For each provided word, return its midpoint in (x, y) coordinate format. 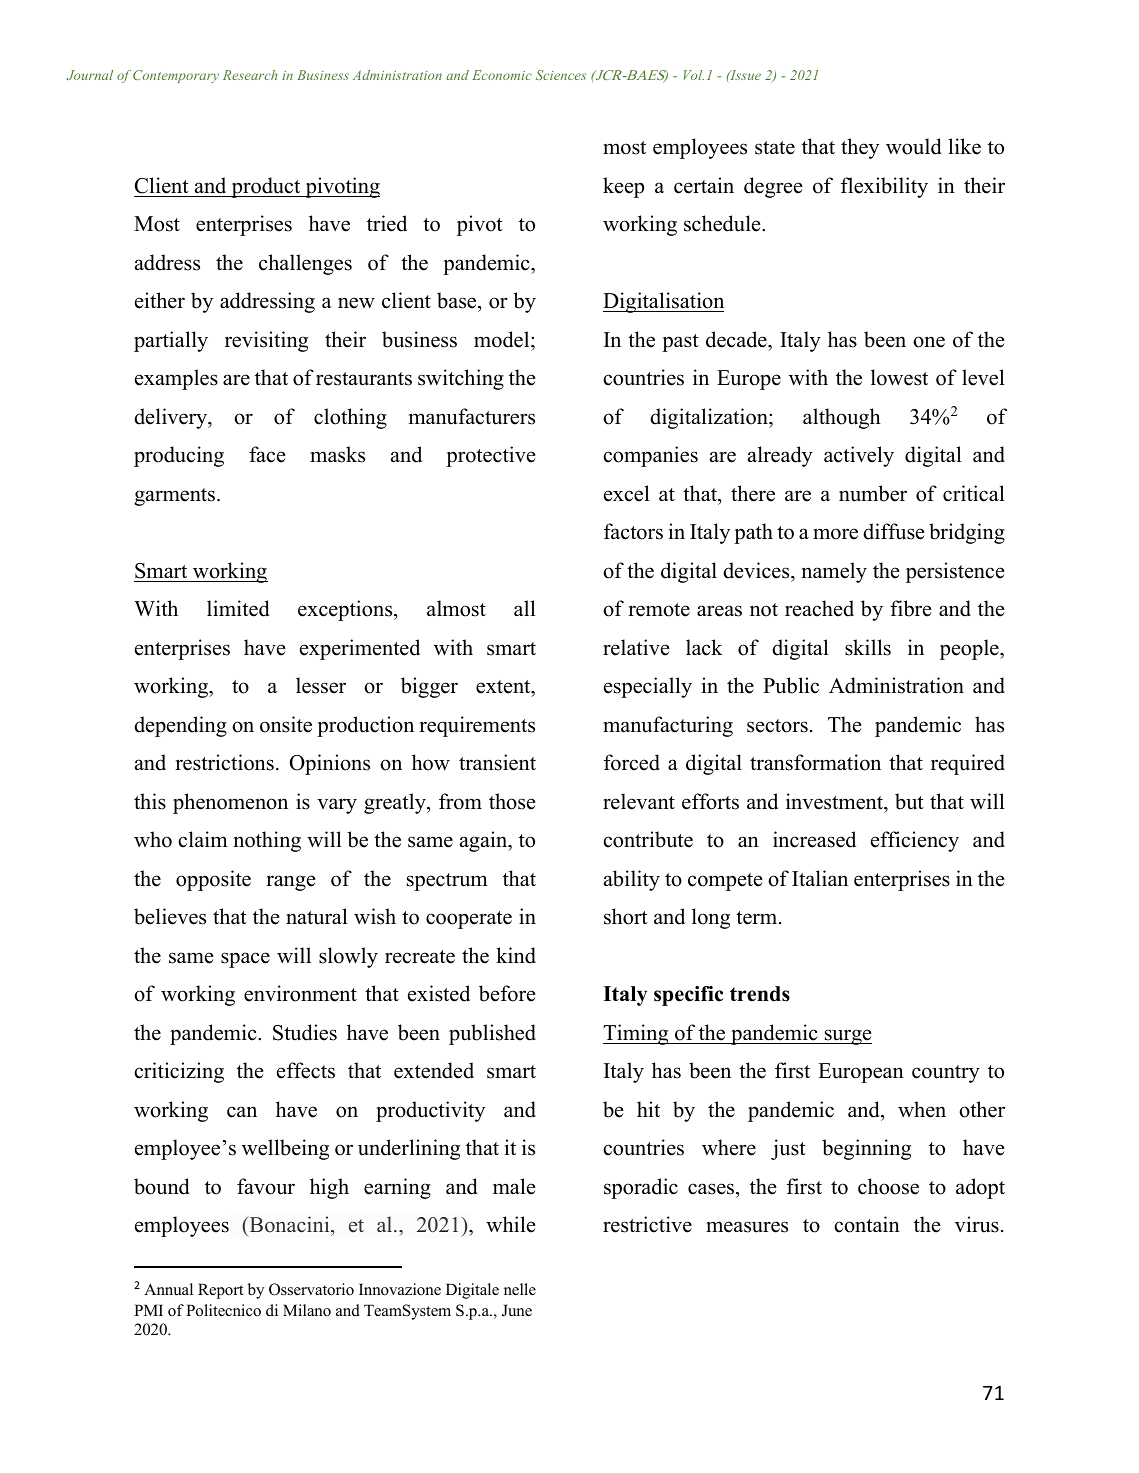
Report (220, 1291)
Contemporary (176, 76)
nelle (520, 1289)
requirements (477, 726)
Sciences (561, 75)
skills (868, 647)
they (860, 148)
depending (180, 726)
